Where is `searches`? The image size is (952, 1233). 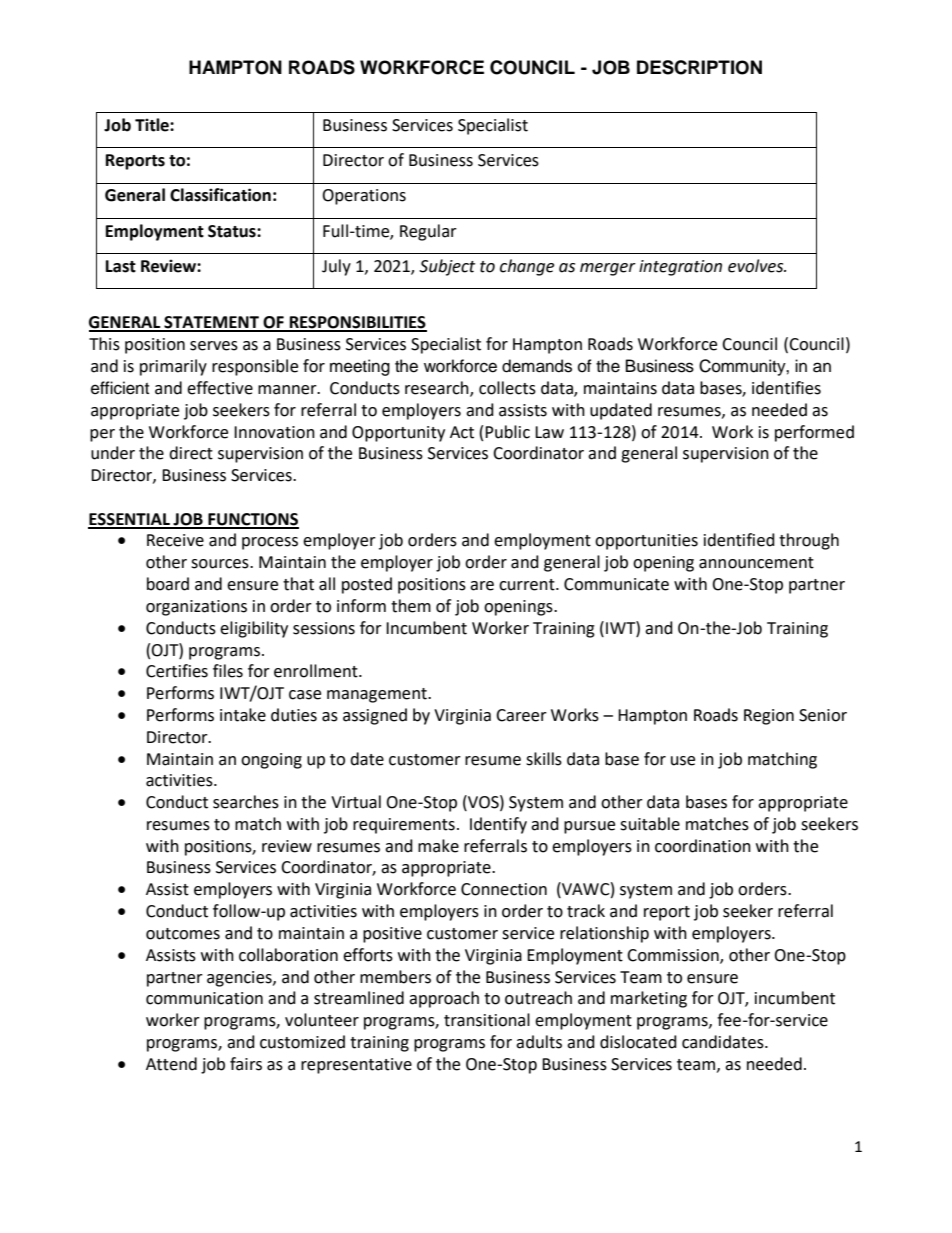
searches is located at coordinates (246, 802).
